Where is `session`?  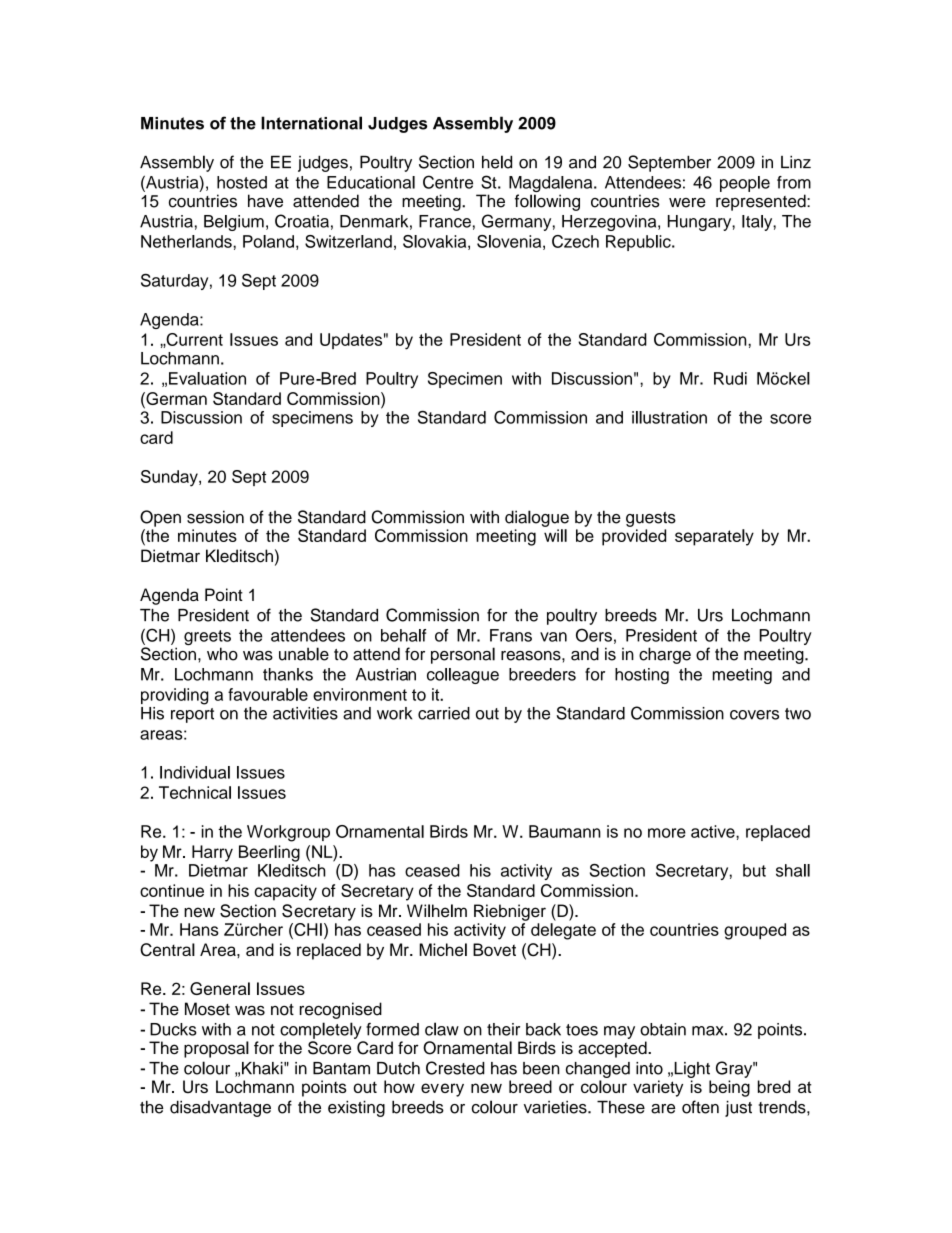
session is located at coordinates (215, 517).
